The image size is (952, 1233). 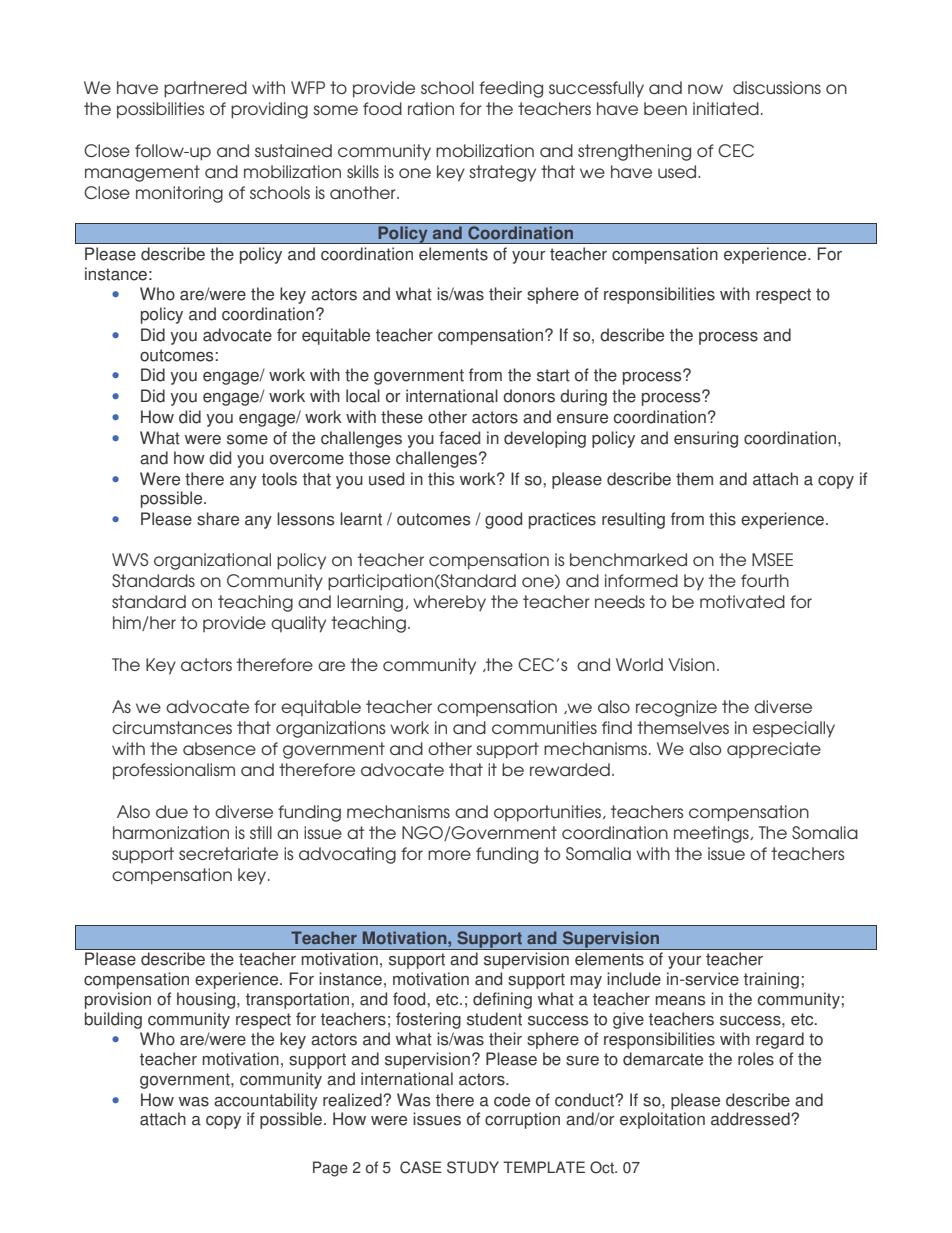 What do you see at coordinates (712, 834) in the image?
I see `meetings` at bounding box center [712, 834].
